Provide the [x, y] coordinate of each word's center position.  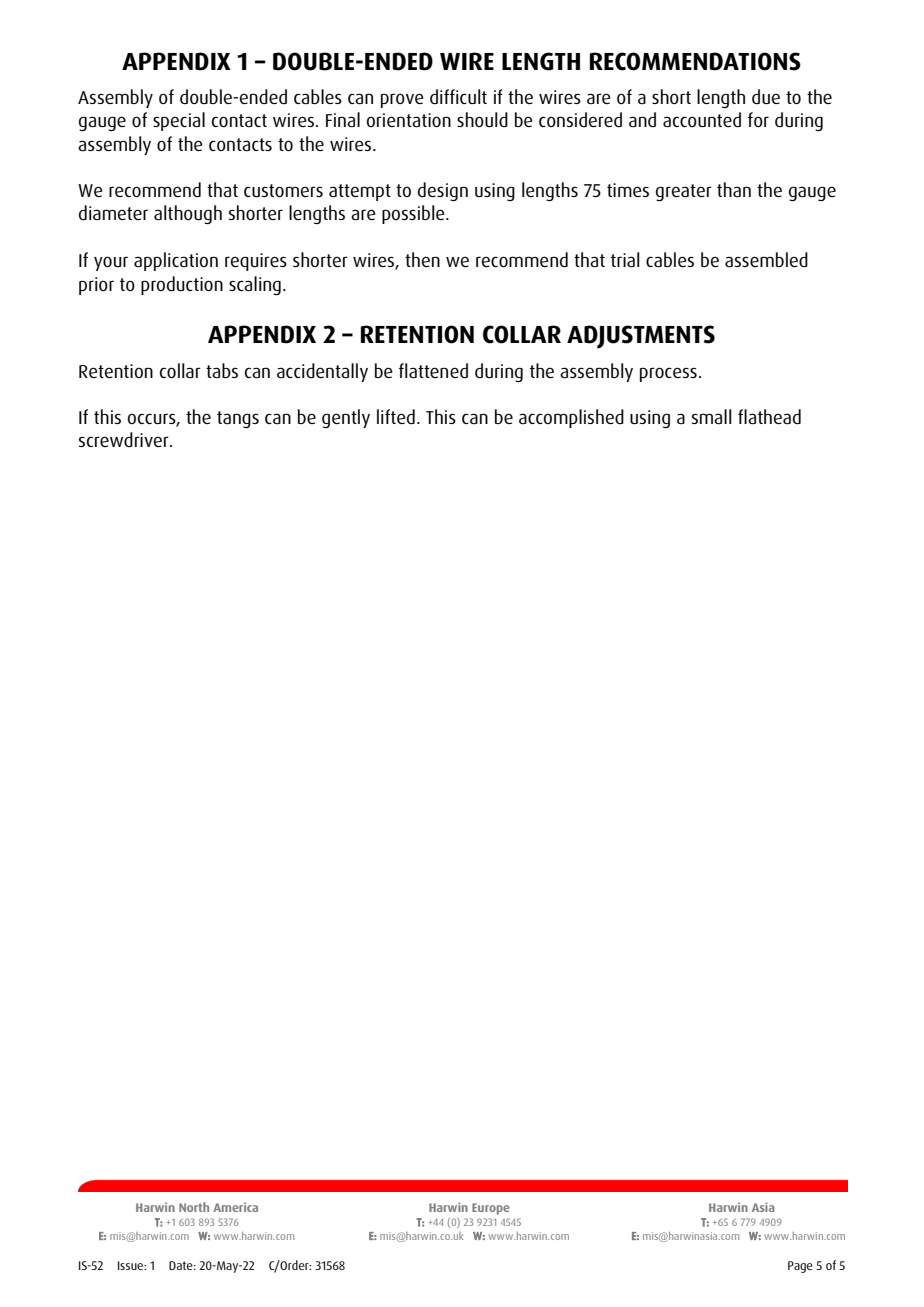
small [712, 417]
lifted [396, 416]
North [194, 1207]
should [482, 119]
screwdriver [125, 439]
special [179, 121]
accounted [702, 120]
